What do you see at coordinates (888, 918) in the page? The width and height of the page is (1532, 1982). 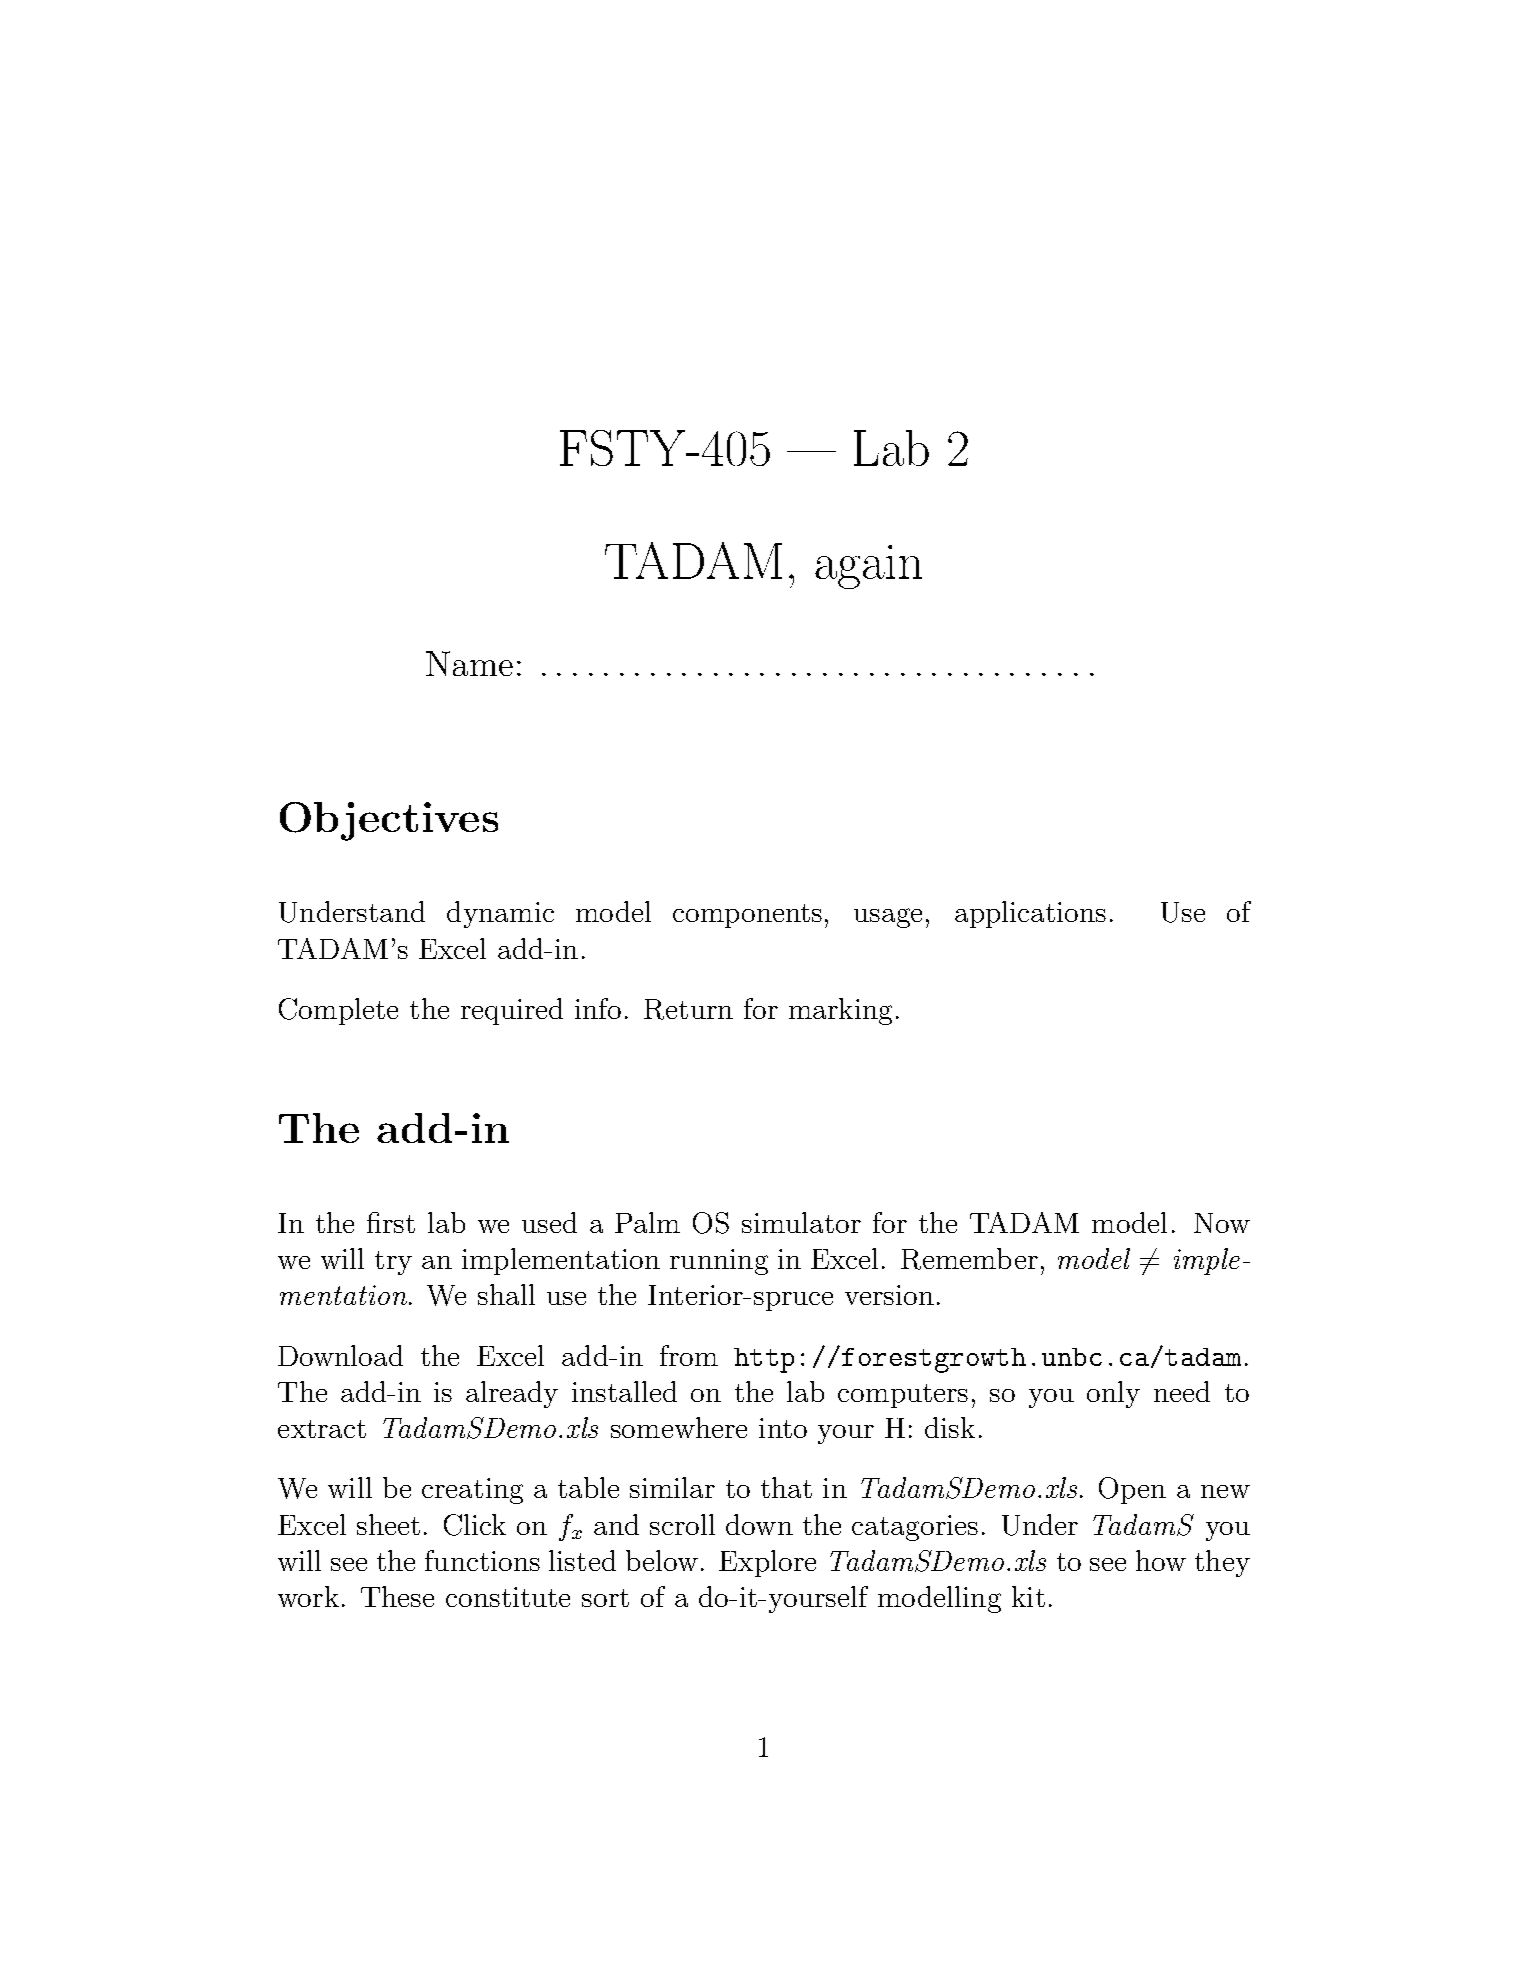 I see `usage` at bounding box center [888, 918].
